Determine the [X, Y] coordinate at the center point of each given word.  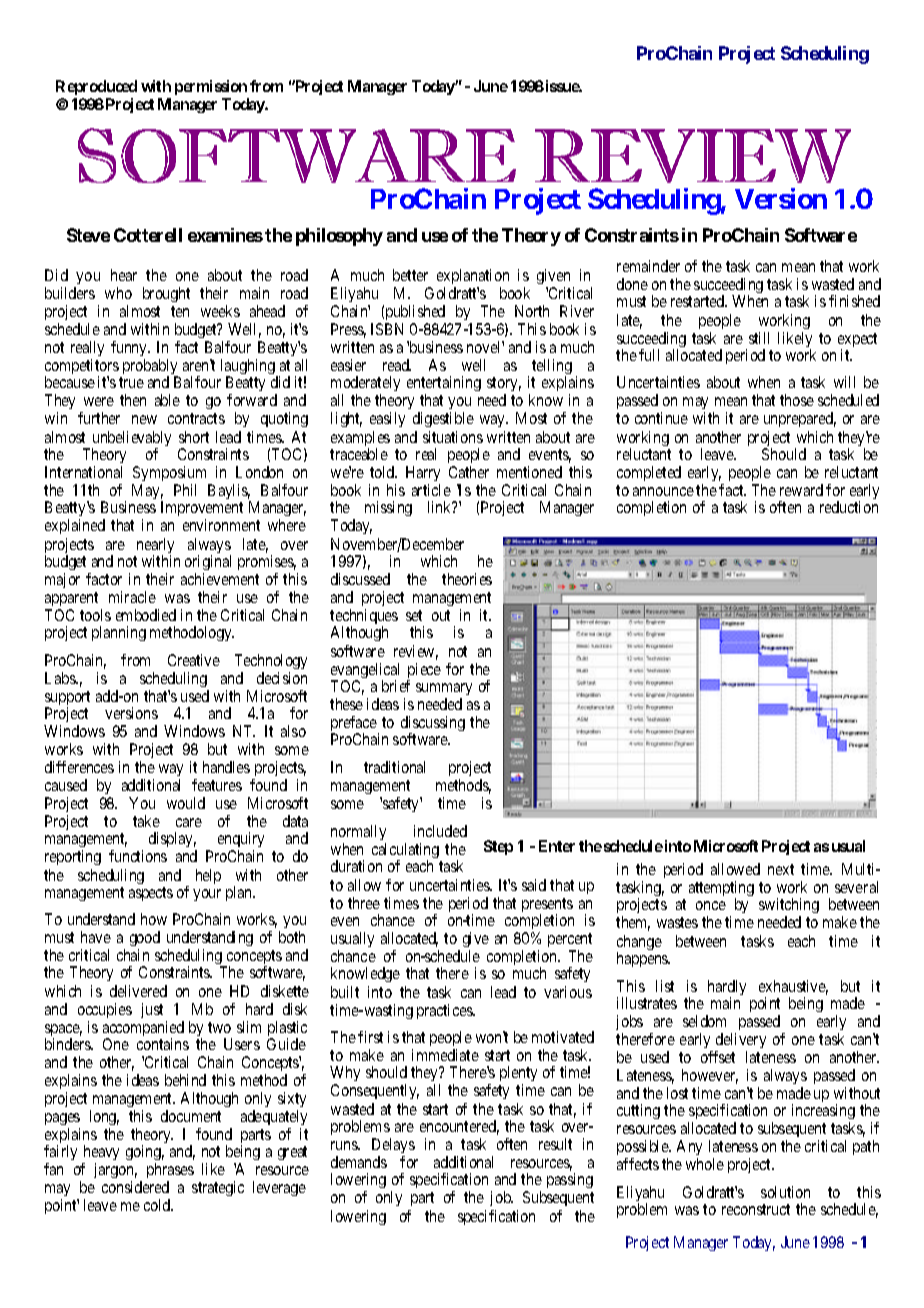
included [440, 831]
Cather [469, 472]
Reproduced [96, 87]
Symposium [169, 473]
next [781, 869]
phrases [170, 1172]
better [410, 275]
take [146, 821]
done [632, 284]
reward [801, 490]
